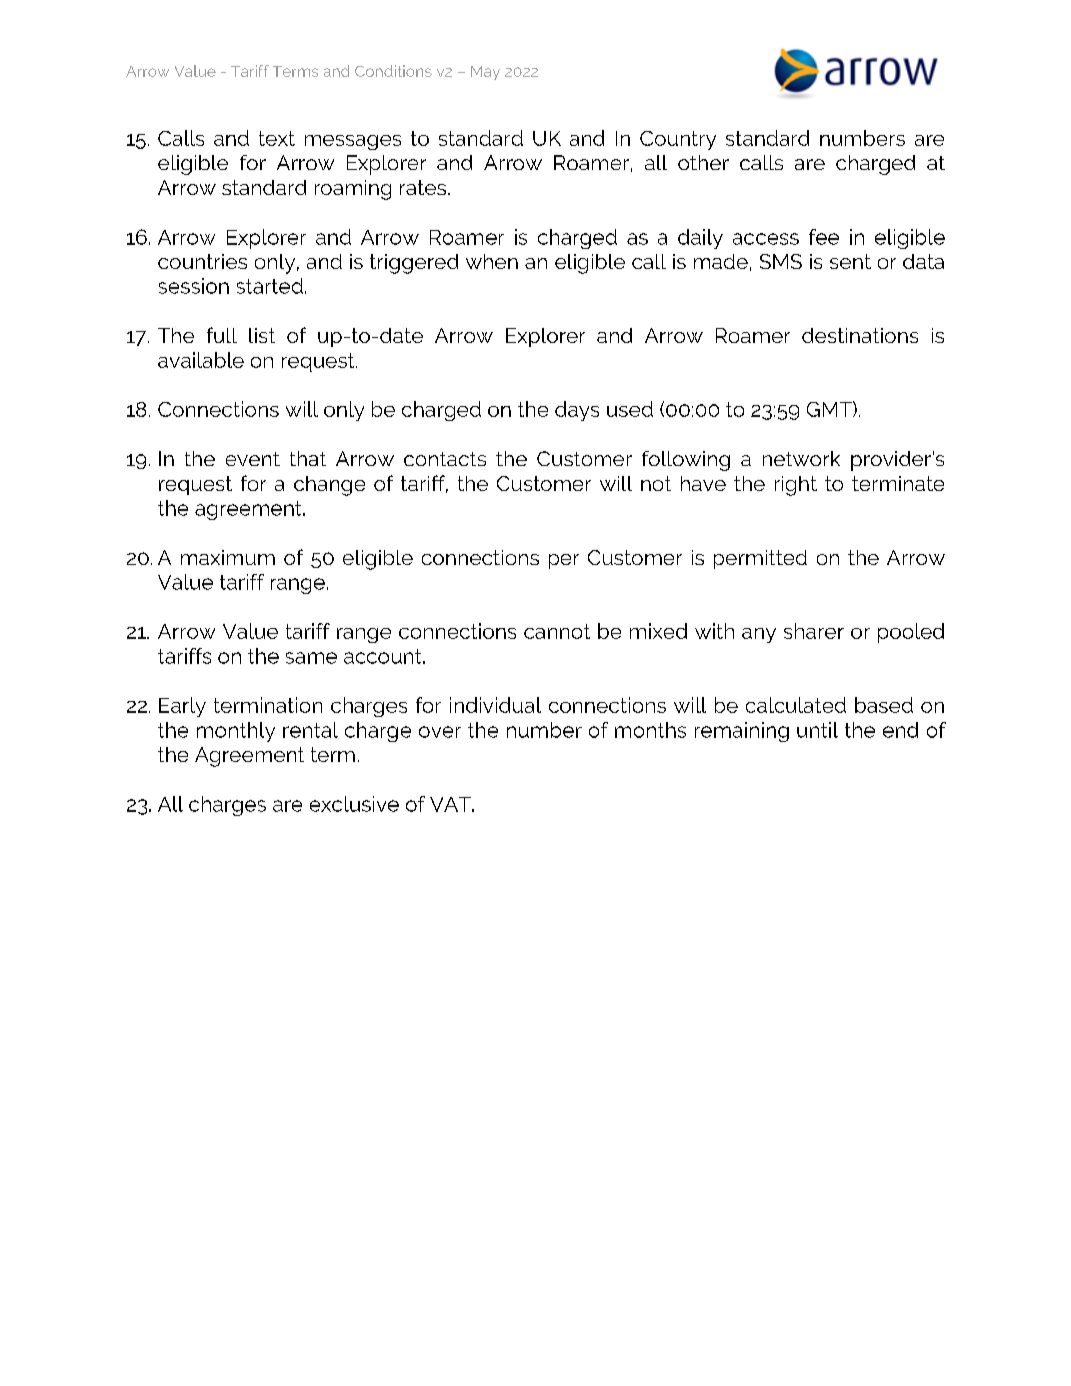  What do you see at coordinates (228, 557) in the screenshot?
I see `maximum` at bounding box center [228, 557].
